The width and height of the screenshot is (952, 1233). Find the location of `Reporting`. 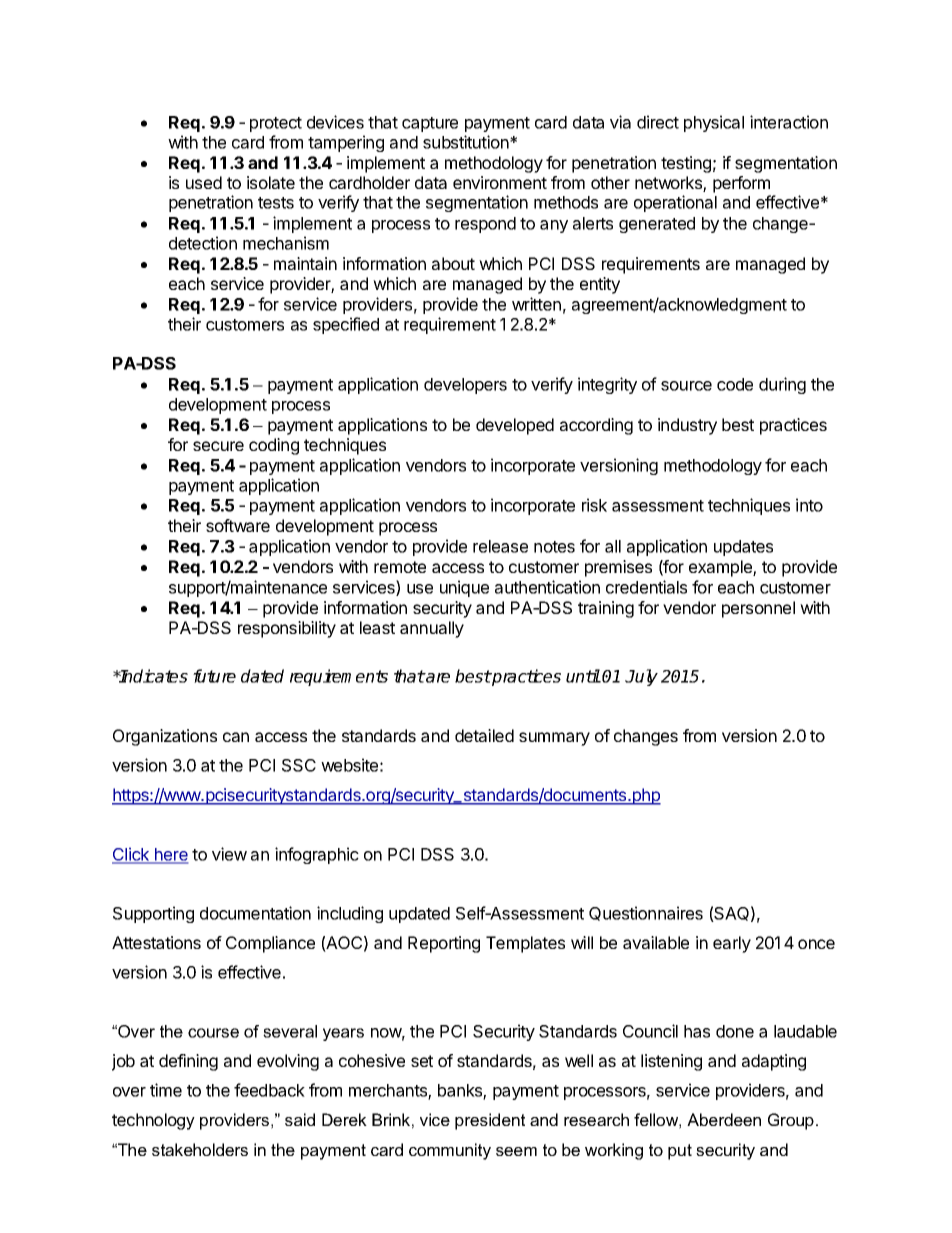

Reporting is located at coordinates (444, 944).
